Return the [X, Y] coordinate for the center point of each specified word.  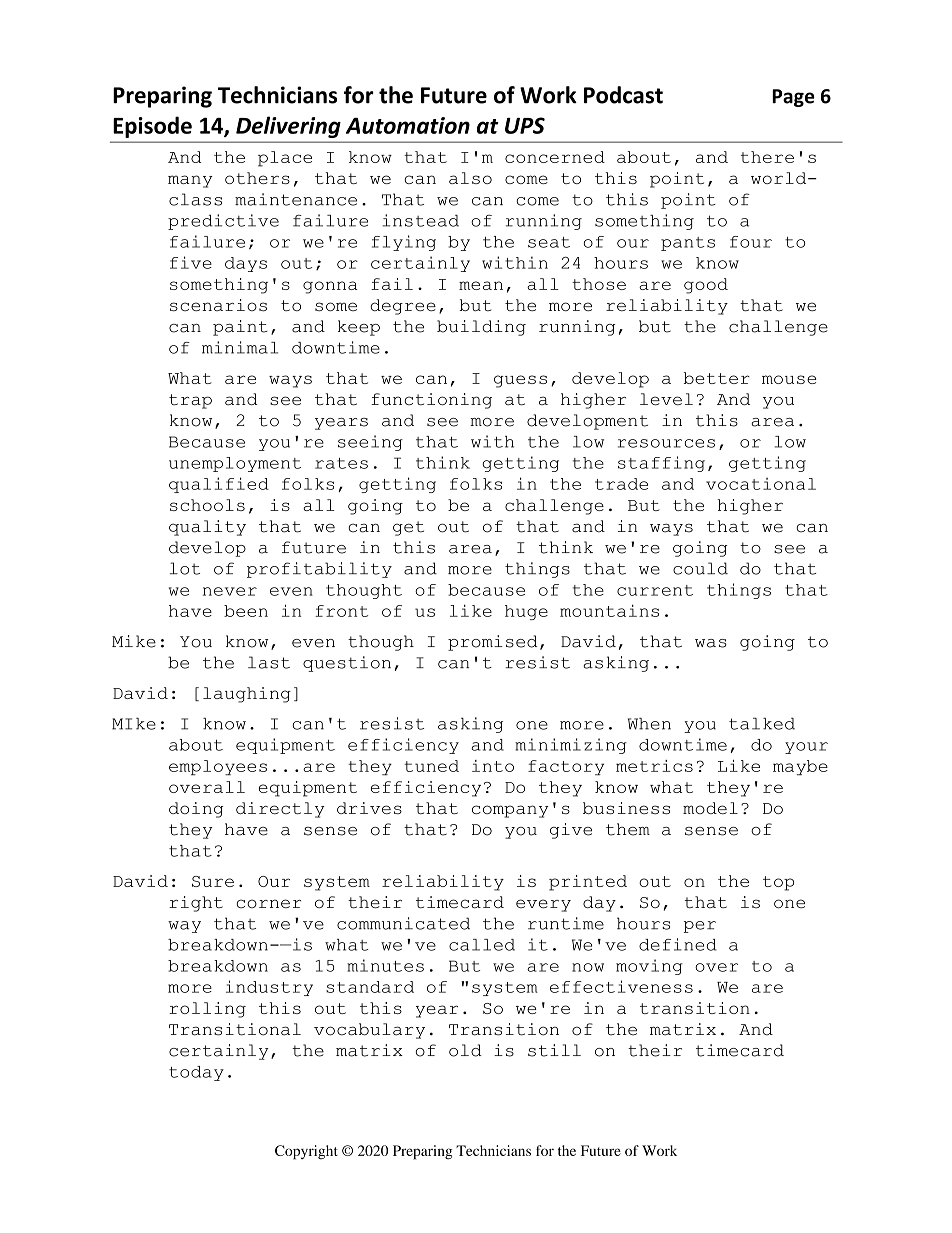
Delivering [288, 127]
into [493, 766]
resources [666, 443]
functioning [431, 401]
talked [762, 724]
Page [793, 98]
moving [649, 967]
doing [196, 810]
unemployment [235, 464]
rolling [207, 1010]
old [465, 1050]
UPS [525, 125]
